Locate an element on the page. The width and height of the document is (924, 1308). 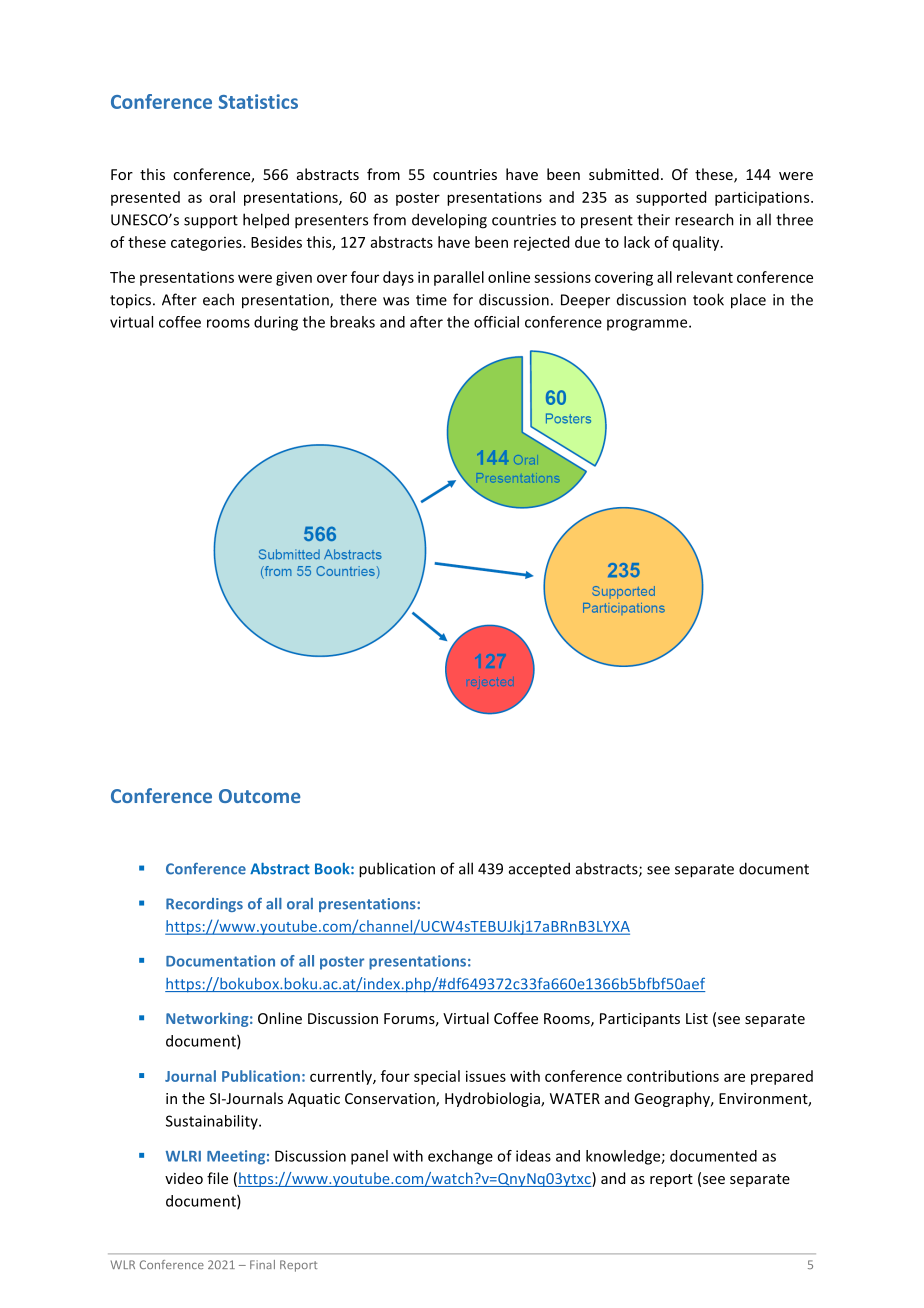
Sustainability is located at coordinates (213, 1122).
